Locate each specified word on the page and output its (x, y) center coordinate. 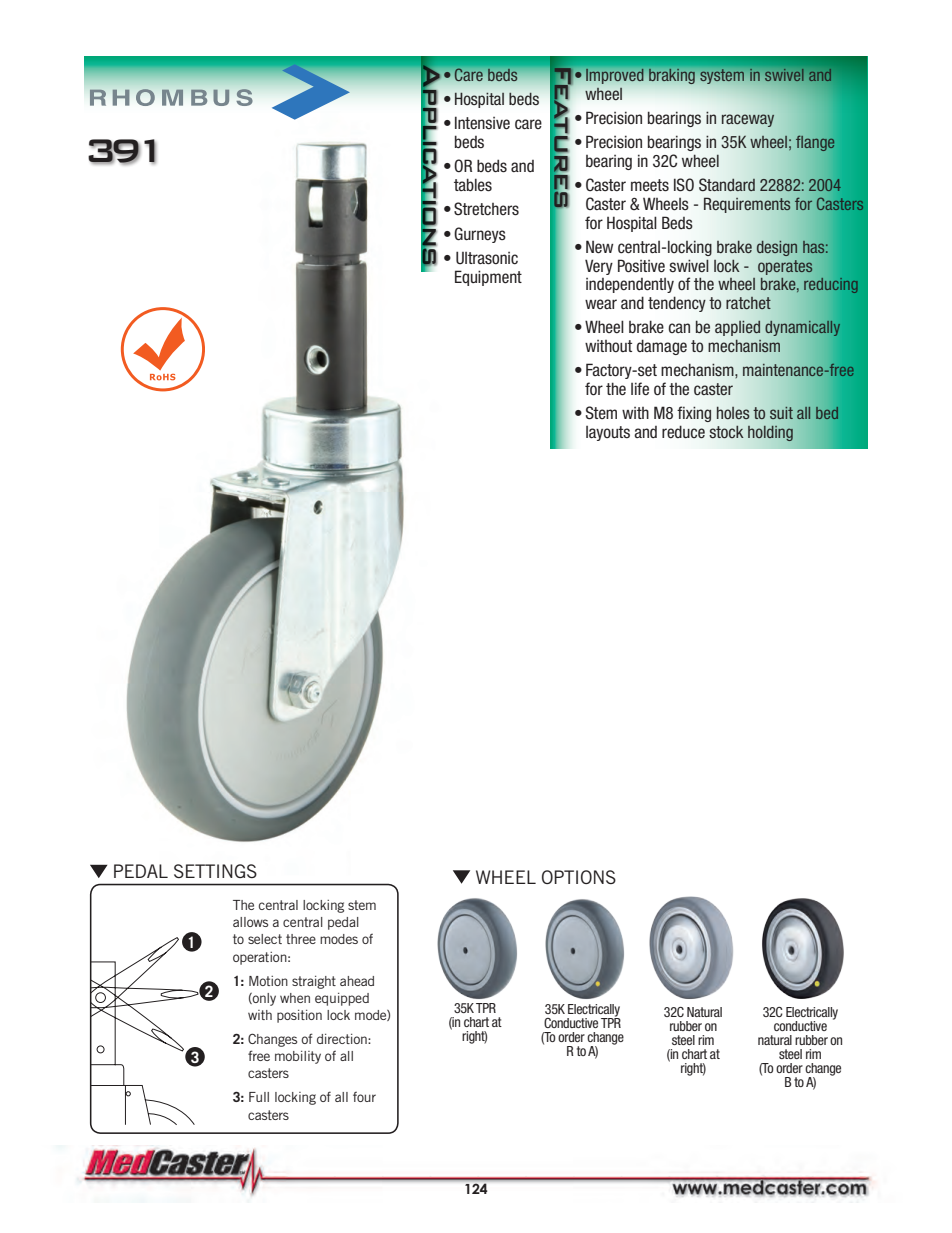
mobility (298, 1057)
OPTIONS (579, 877)
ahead (357, 981)
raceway (748, 120)
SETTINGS (215, 871)
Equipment (488, 278)
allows (250, 922)
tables (473, 185)
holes (733, 413)
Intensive (482, 123)
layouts (608, 433)
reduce (683, 432)
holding (770, 433)
